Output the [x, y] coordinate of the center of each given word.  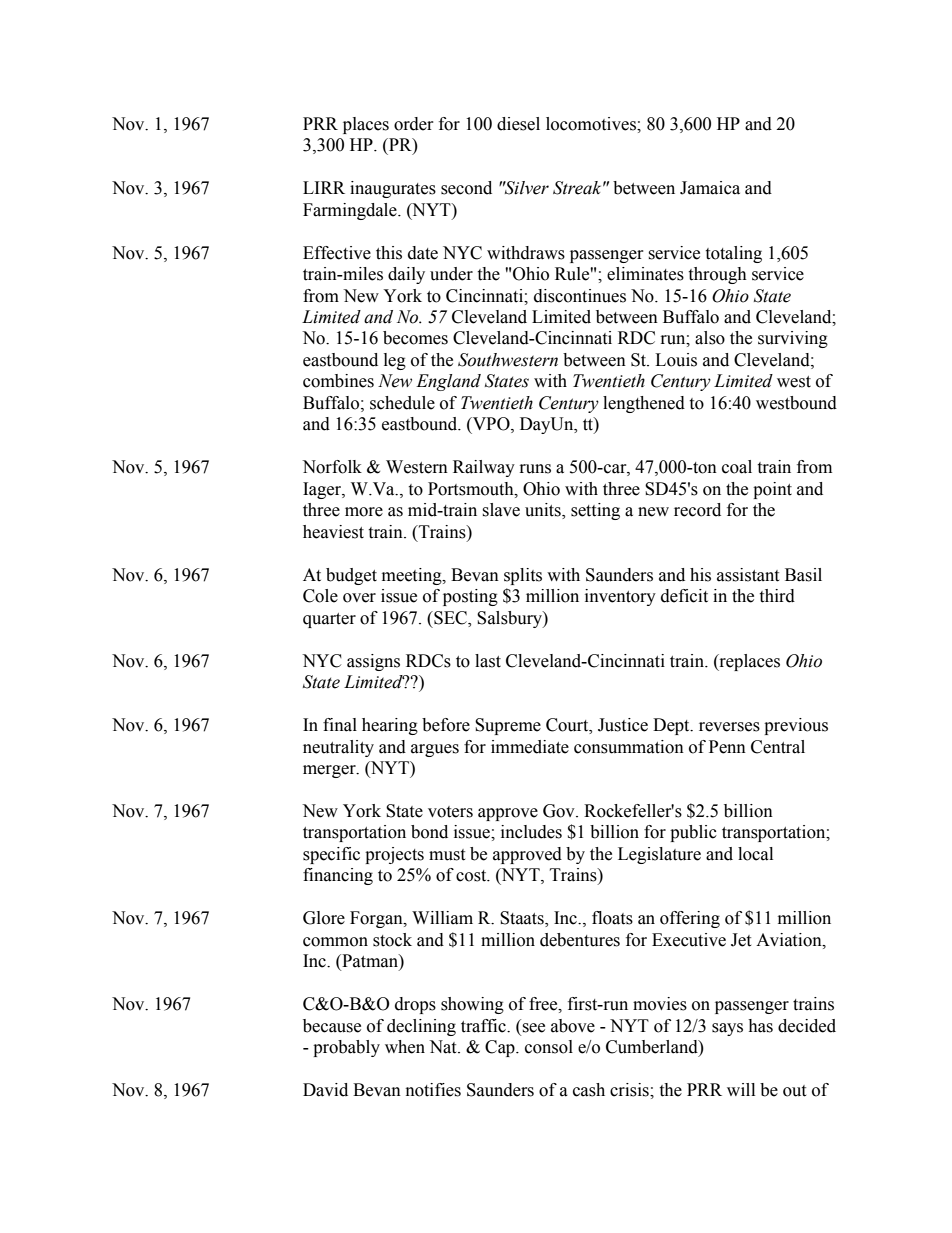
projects [394, 855]
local [755, 854]
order [414, 124]
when [405, 1047]
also [710, 338]
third [777, 596]
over [359, 598]
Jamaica [710, 188]
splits [523, 576]
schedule [402, 403]
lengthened [644, 404]
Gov [560, 811]
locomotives [592, 124]
